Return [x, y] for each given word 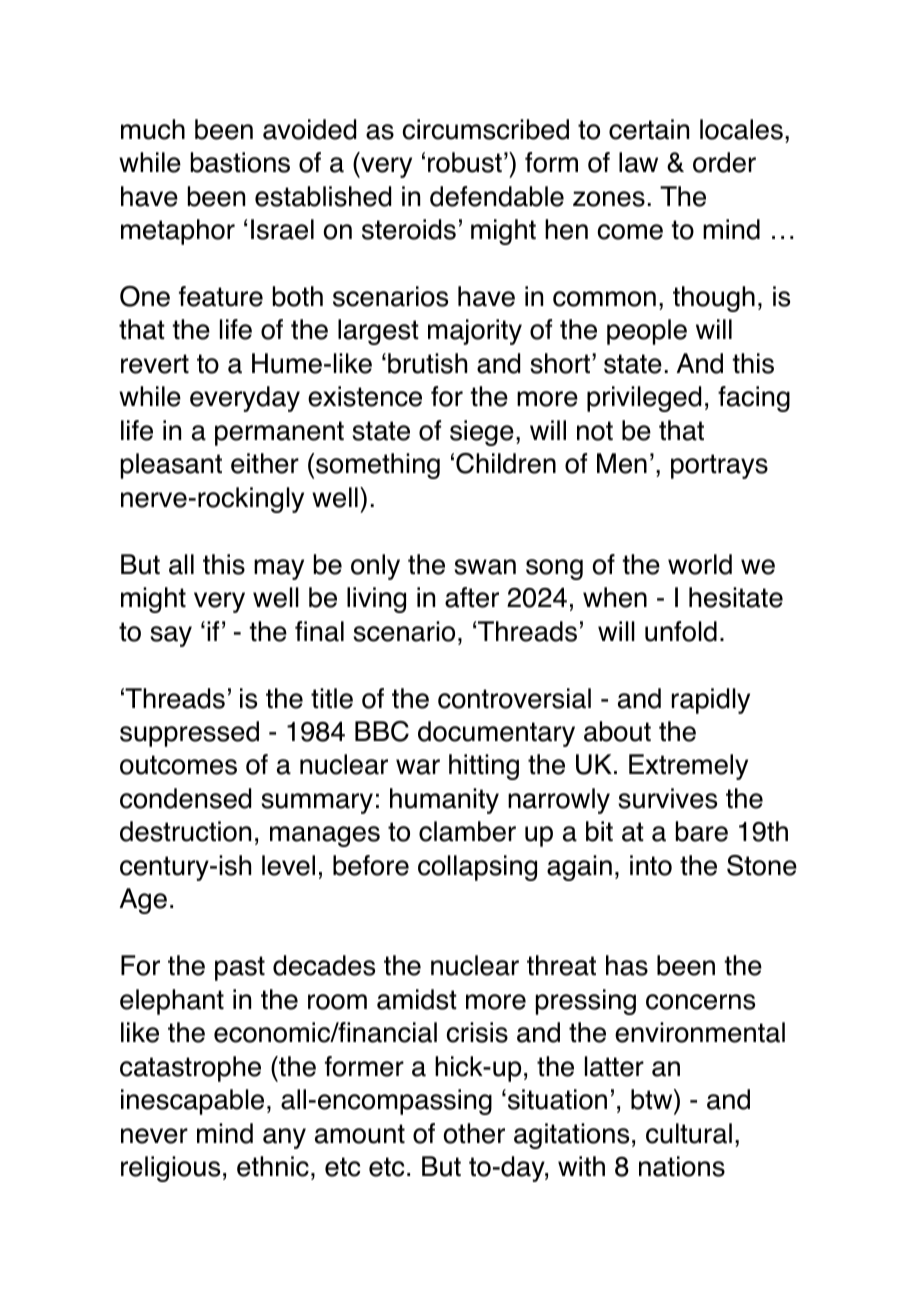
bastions [240, 162]
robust [465, 162]
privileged [644, 399]
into [651, 865]
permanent [279, 433]
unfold [681, 631]
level [288, 865]
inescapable [192, 1102]
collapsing [477, 868]
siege [482, 433]
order [724, 162]
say [171, 636]
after [472, 597]
